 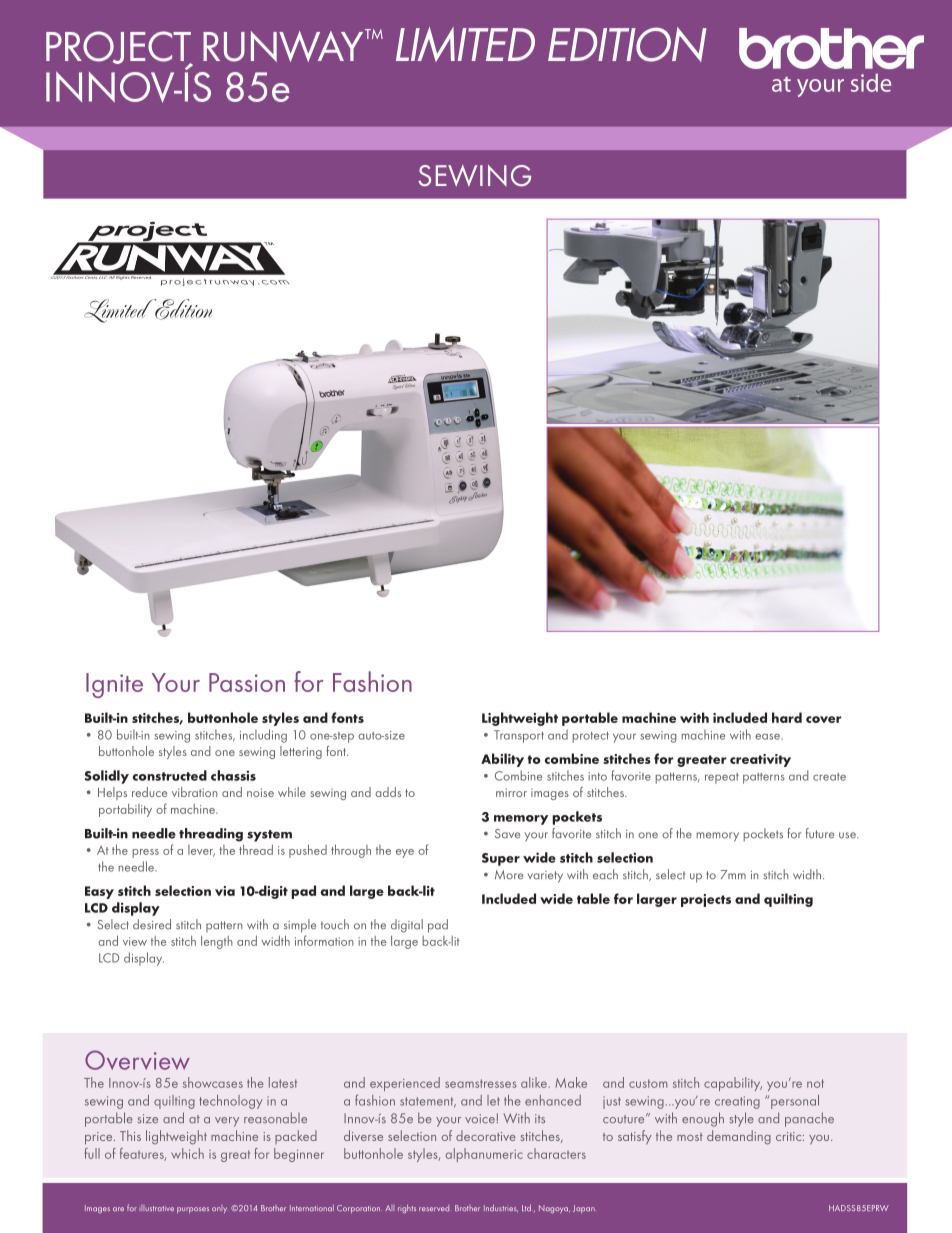 What do you see at coordinates (465, 44) in the screenshot?
I see `LIMITED` at bounding box center [465, 44].
